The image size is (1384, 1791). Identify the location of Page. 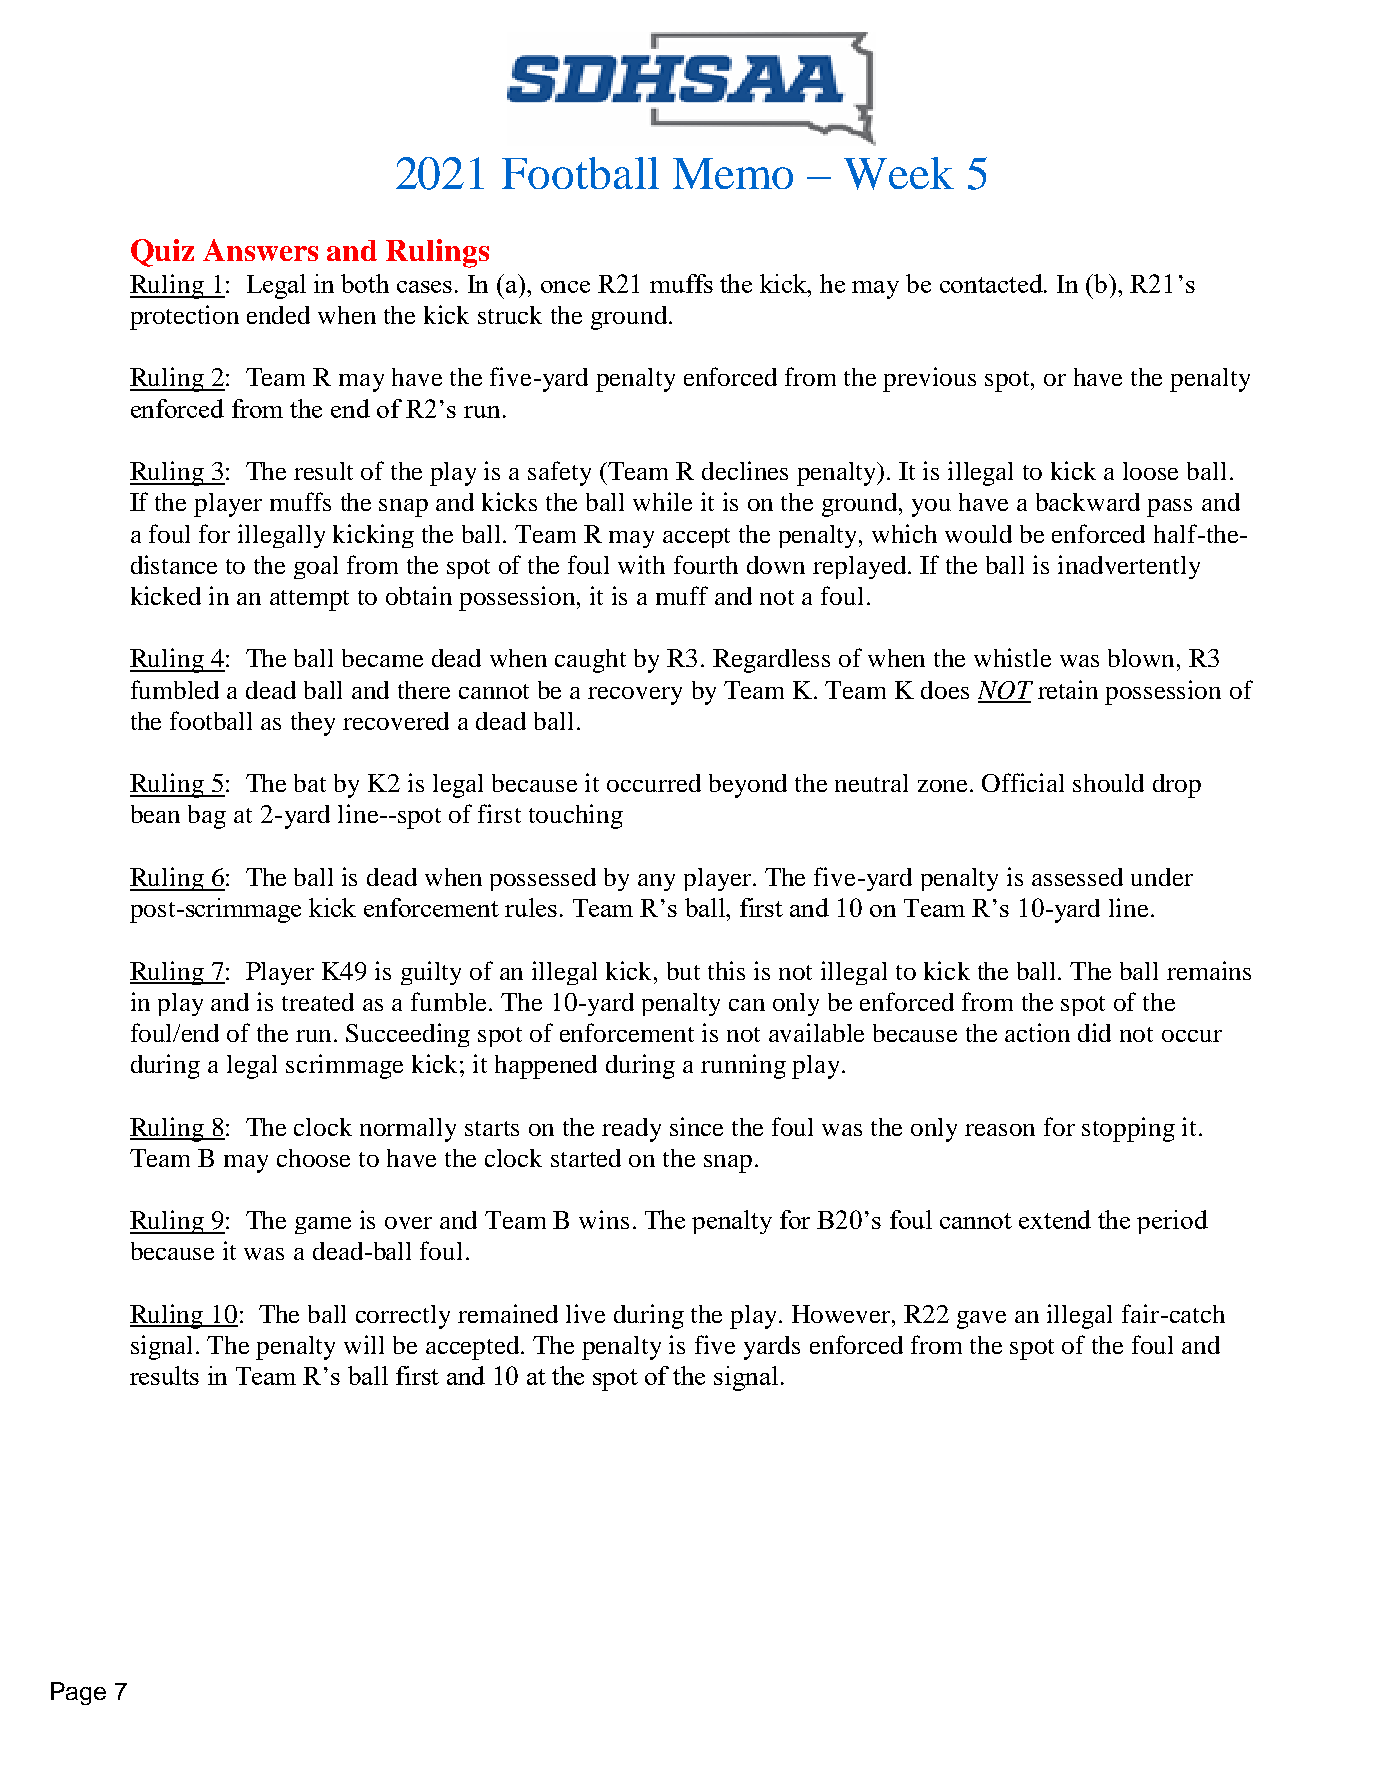
(78, 1693).
